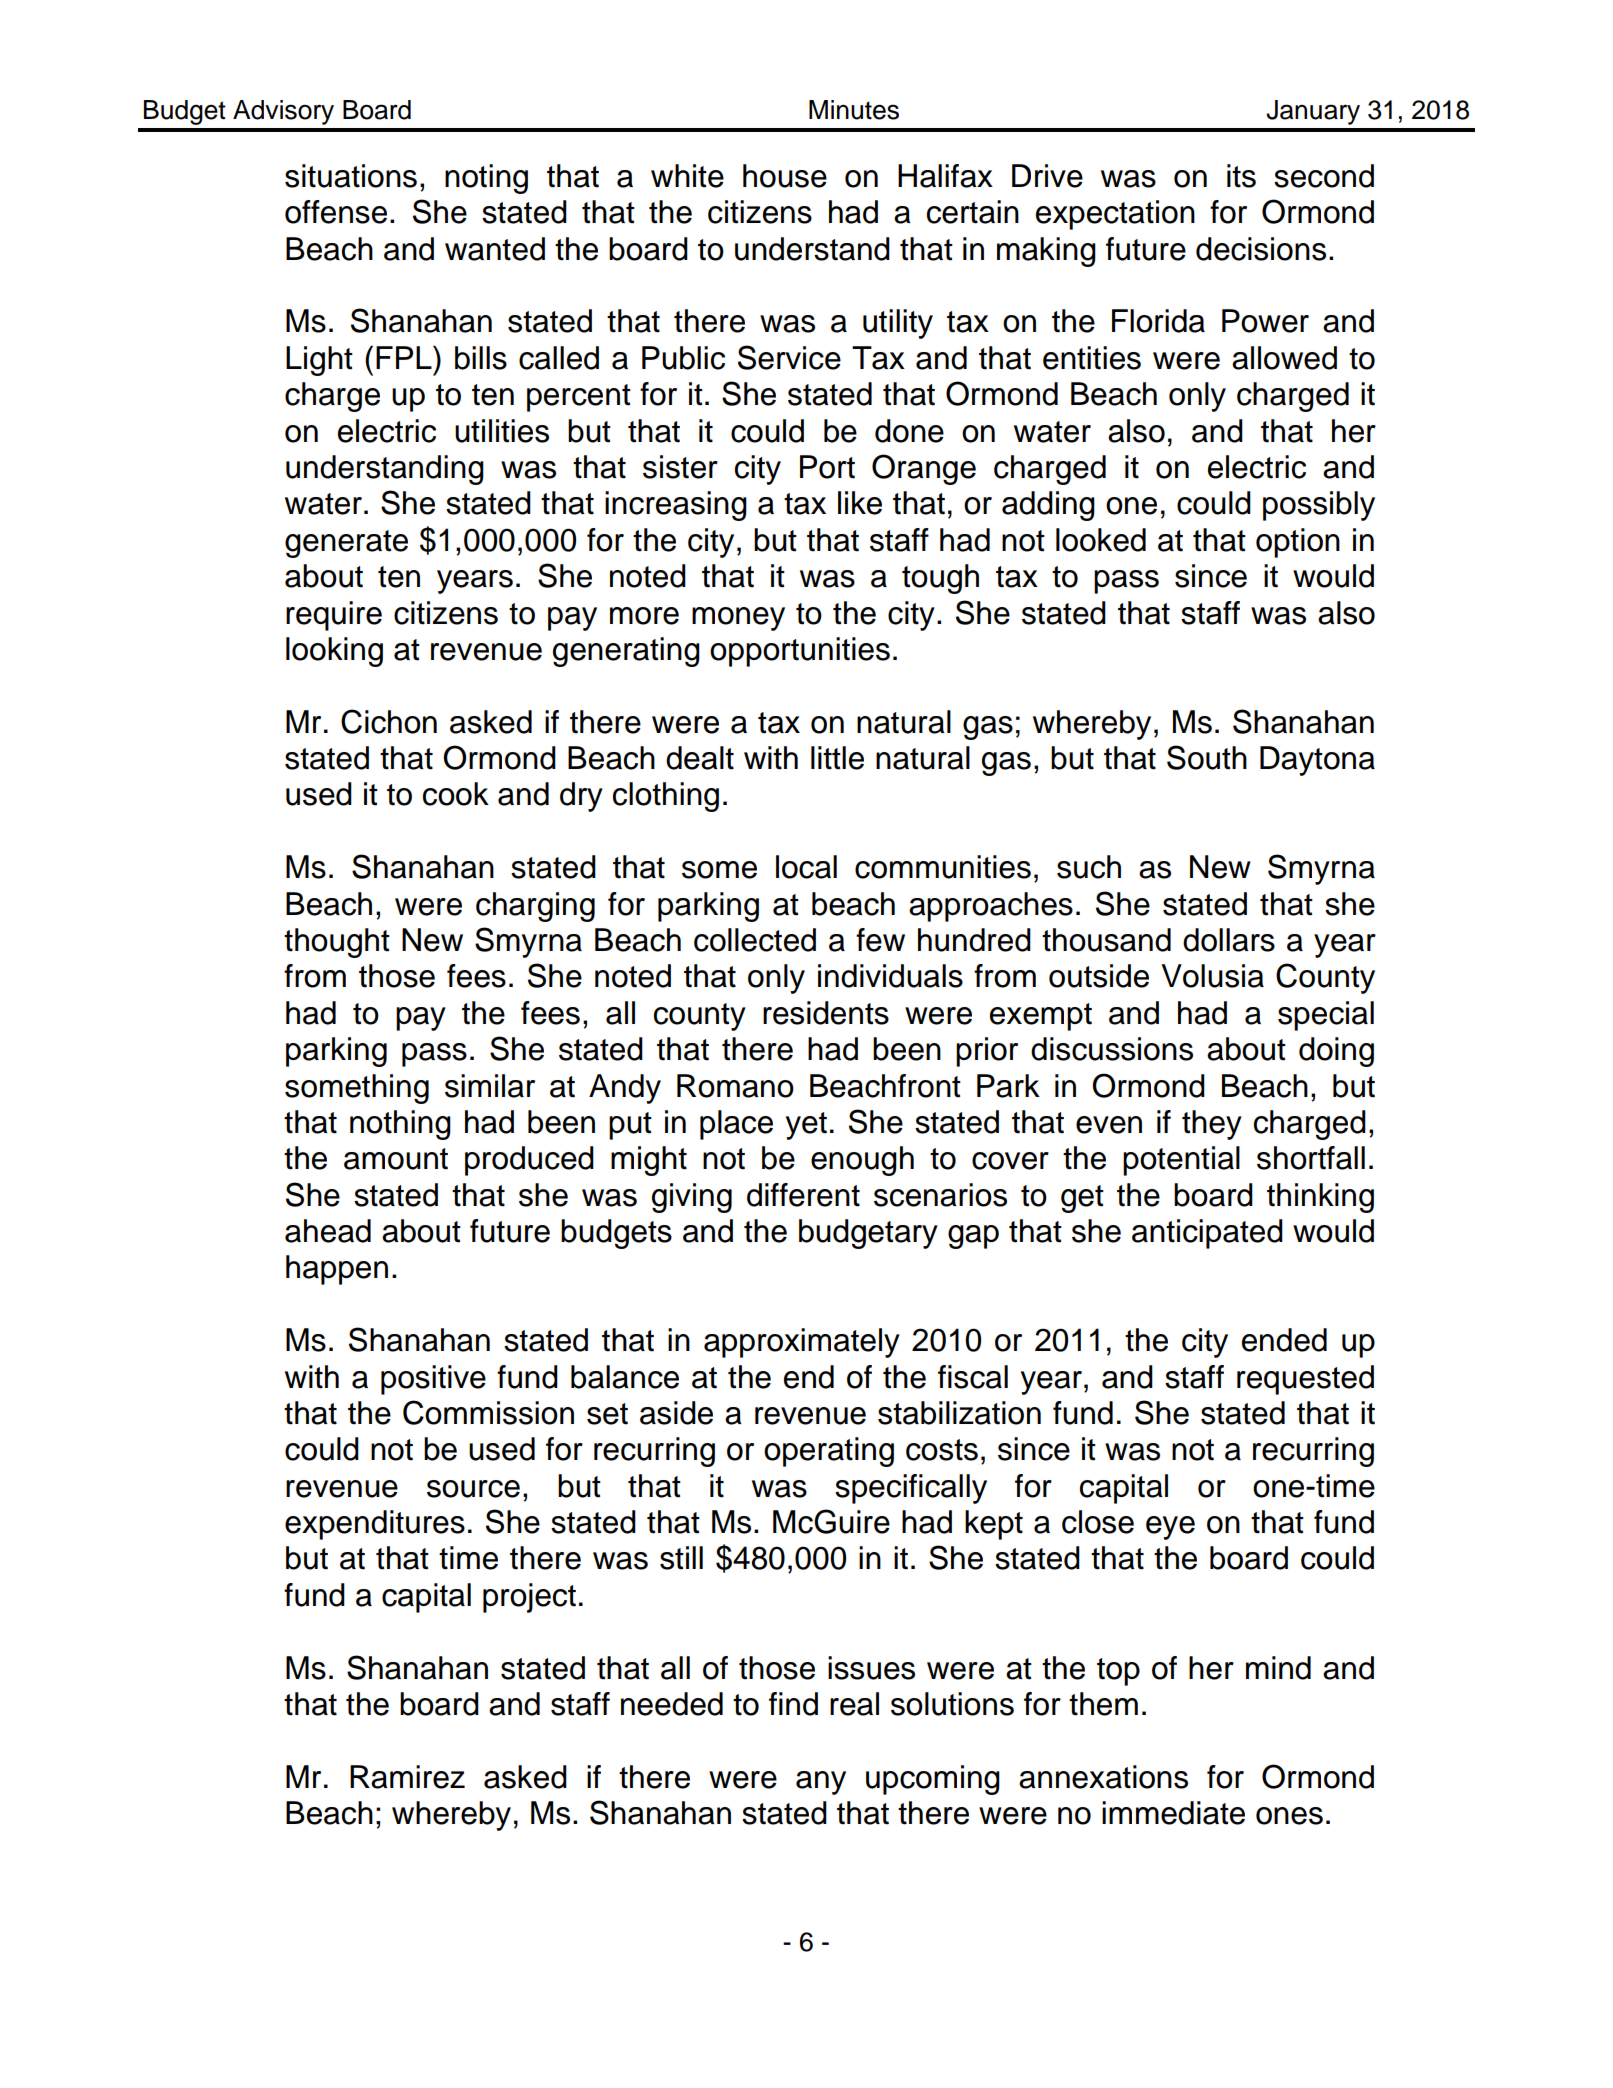  What do you see at coordinates (803, 1195) in the screenshot?
I see `different` at bounding box center [803, 1195].
